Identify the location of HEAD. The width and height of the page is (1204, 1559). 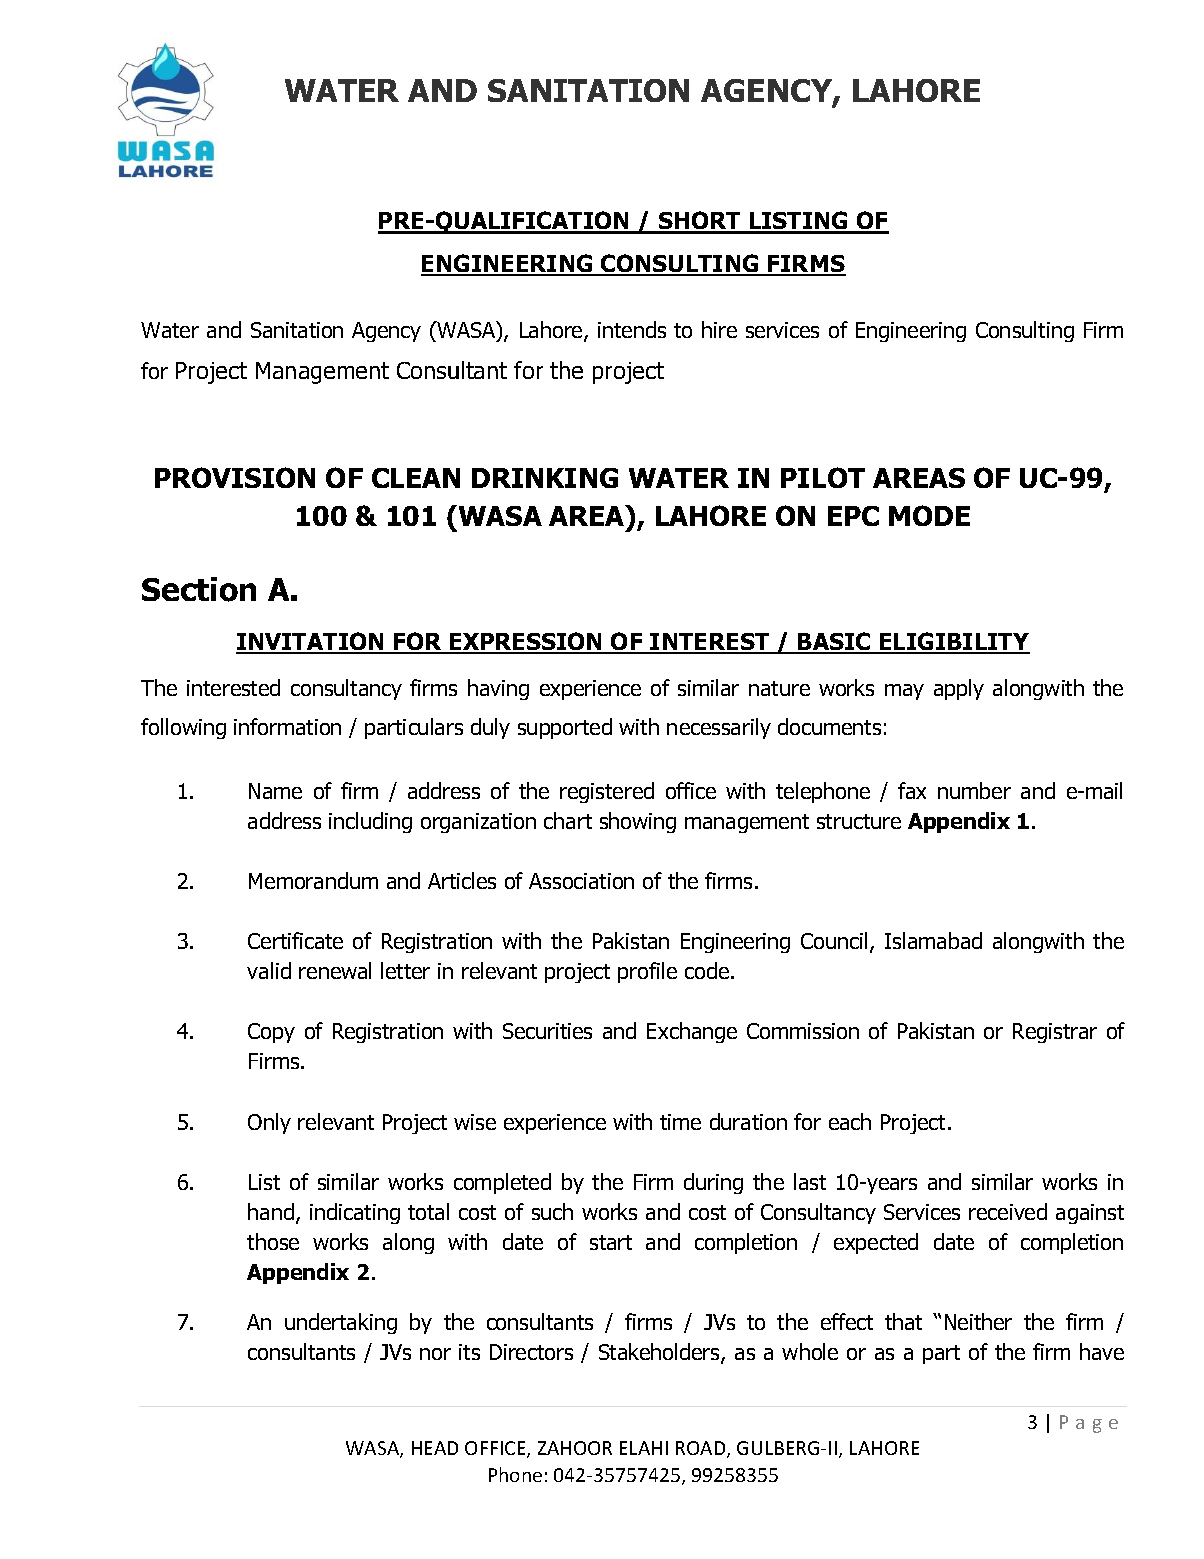
(435, 1448).
